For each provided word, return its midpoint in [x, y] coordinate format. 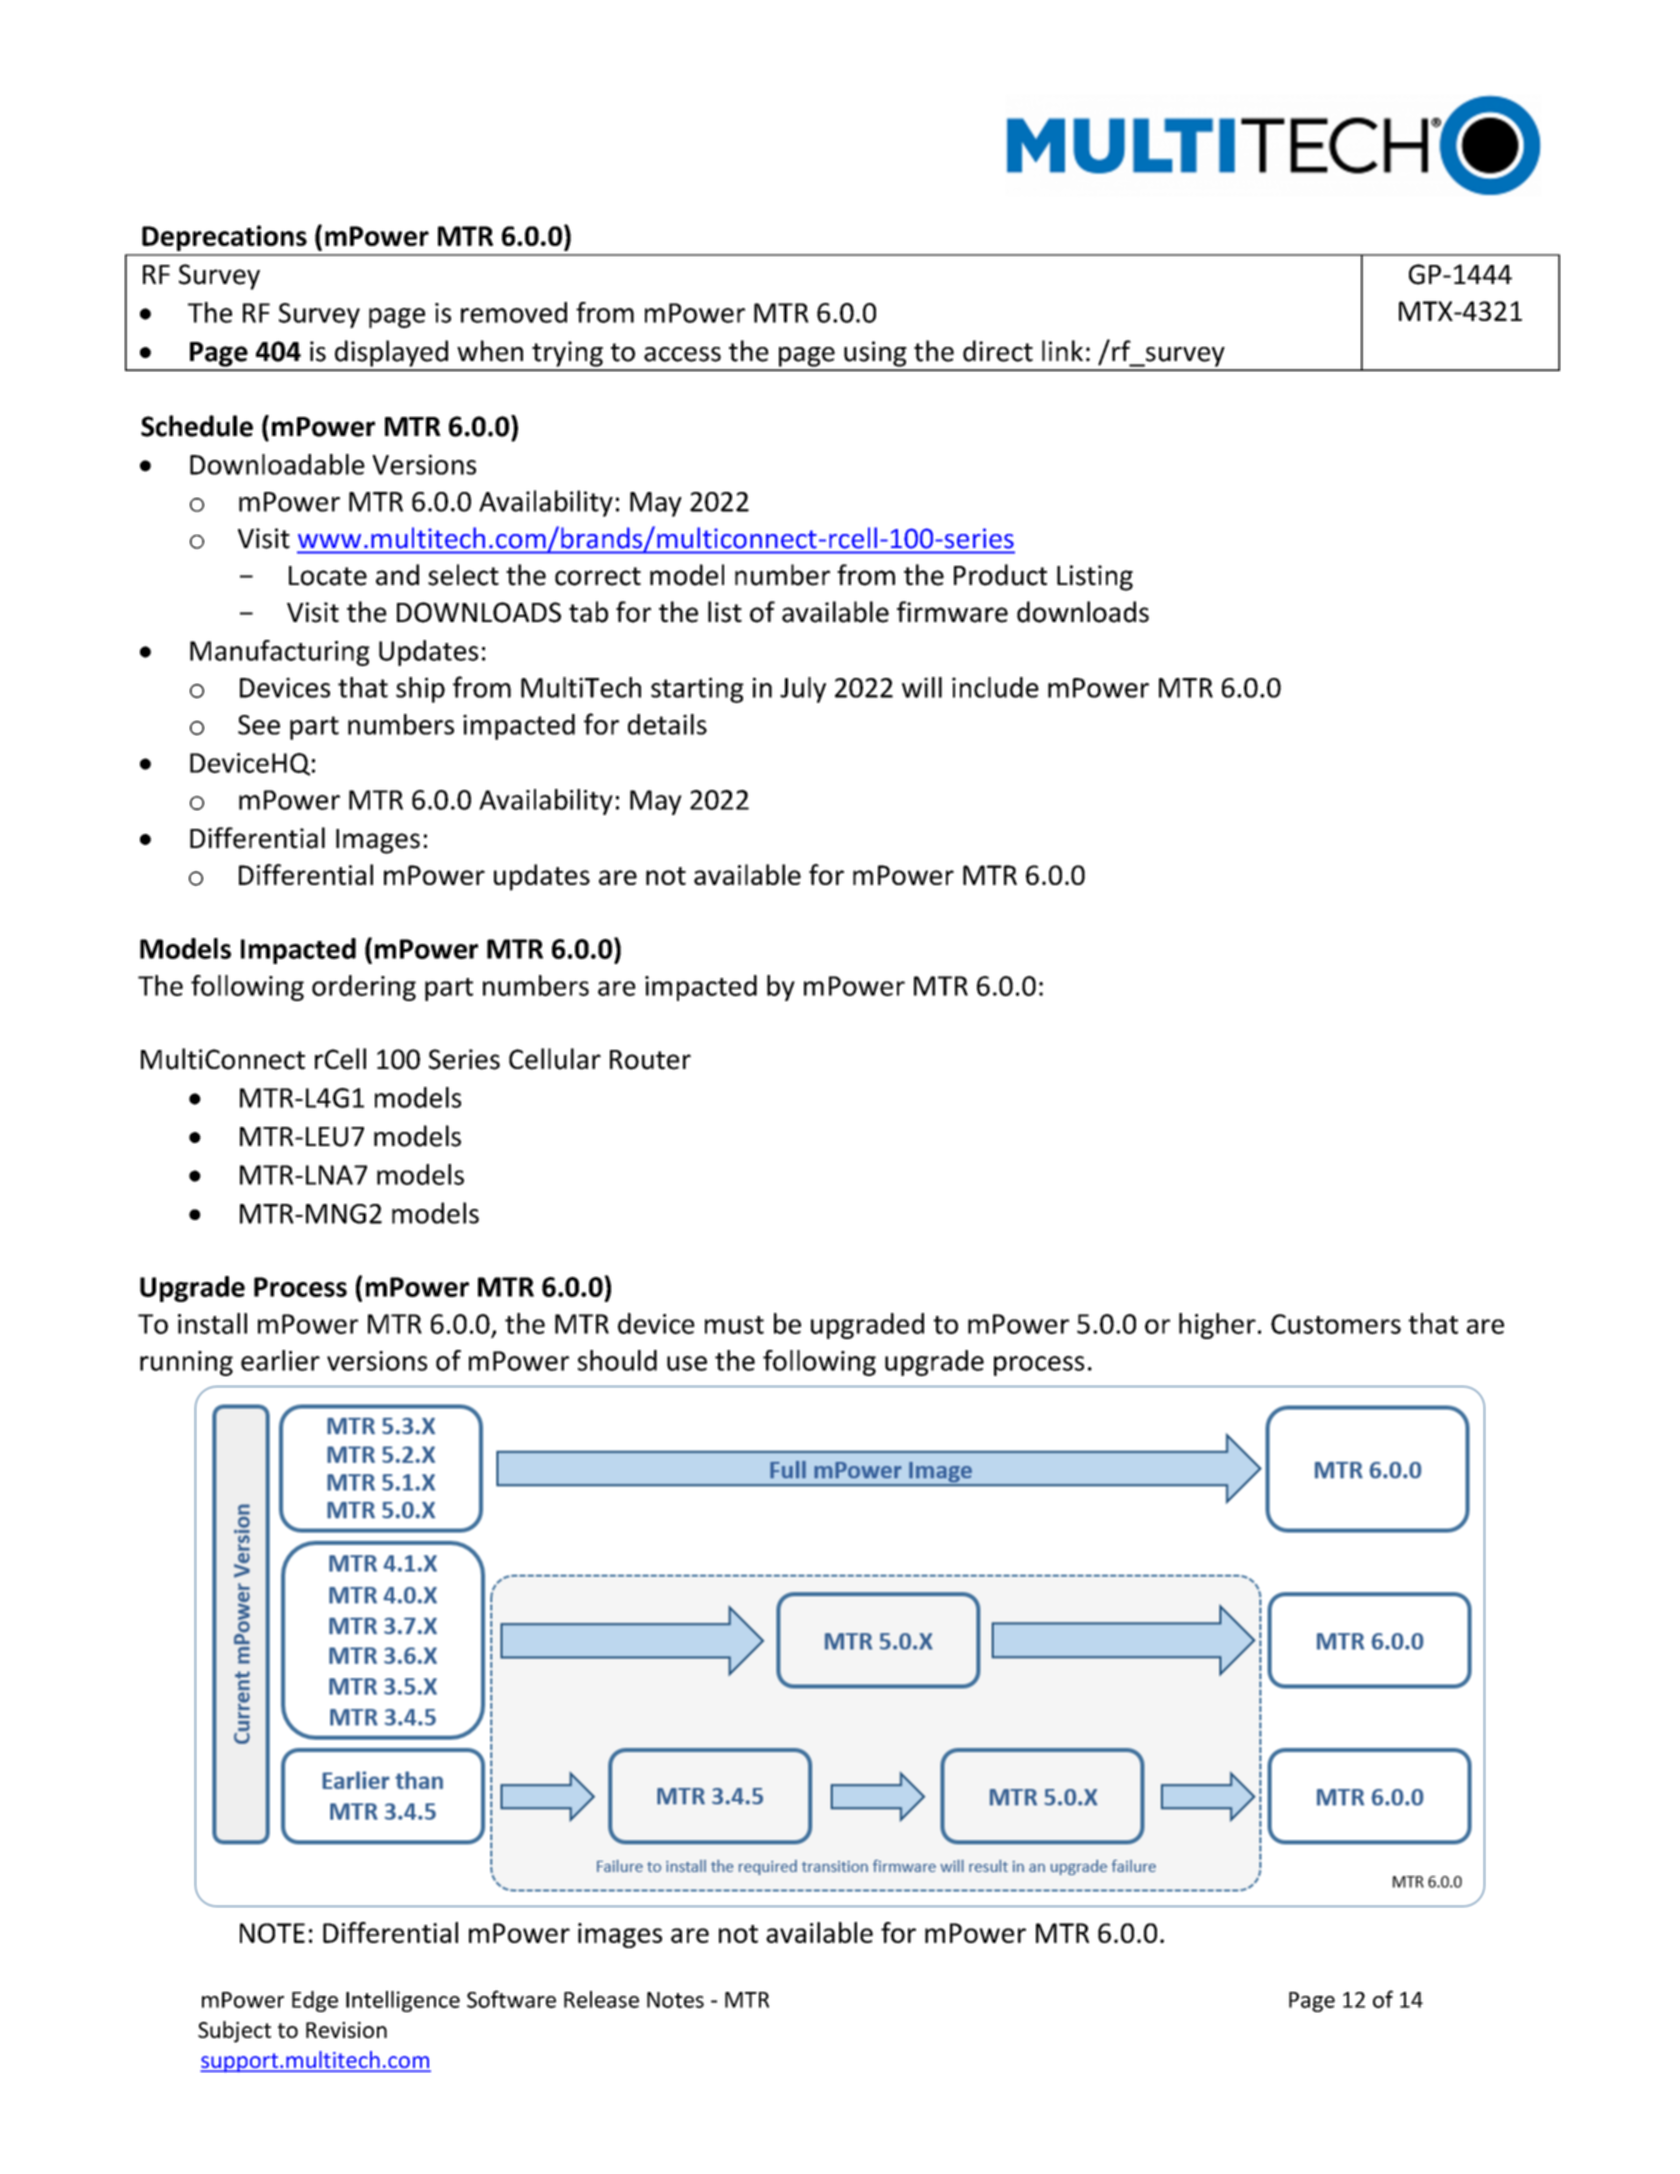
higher [1217, 1326]
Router [650, 1060]
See [259, 725]
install [212, 1323]
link [1062, 350]
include [995, 687]
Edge [315, 2001]
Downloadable [277, 464]
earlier [280, 1360]
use [687, 1363]
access [682, 354]
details [667, 724]
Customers [1336, 1324]
